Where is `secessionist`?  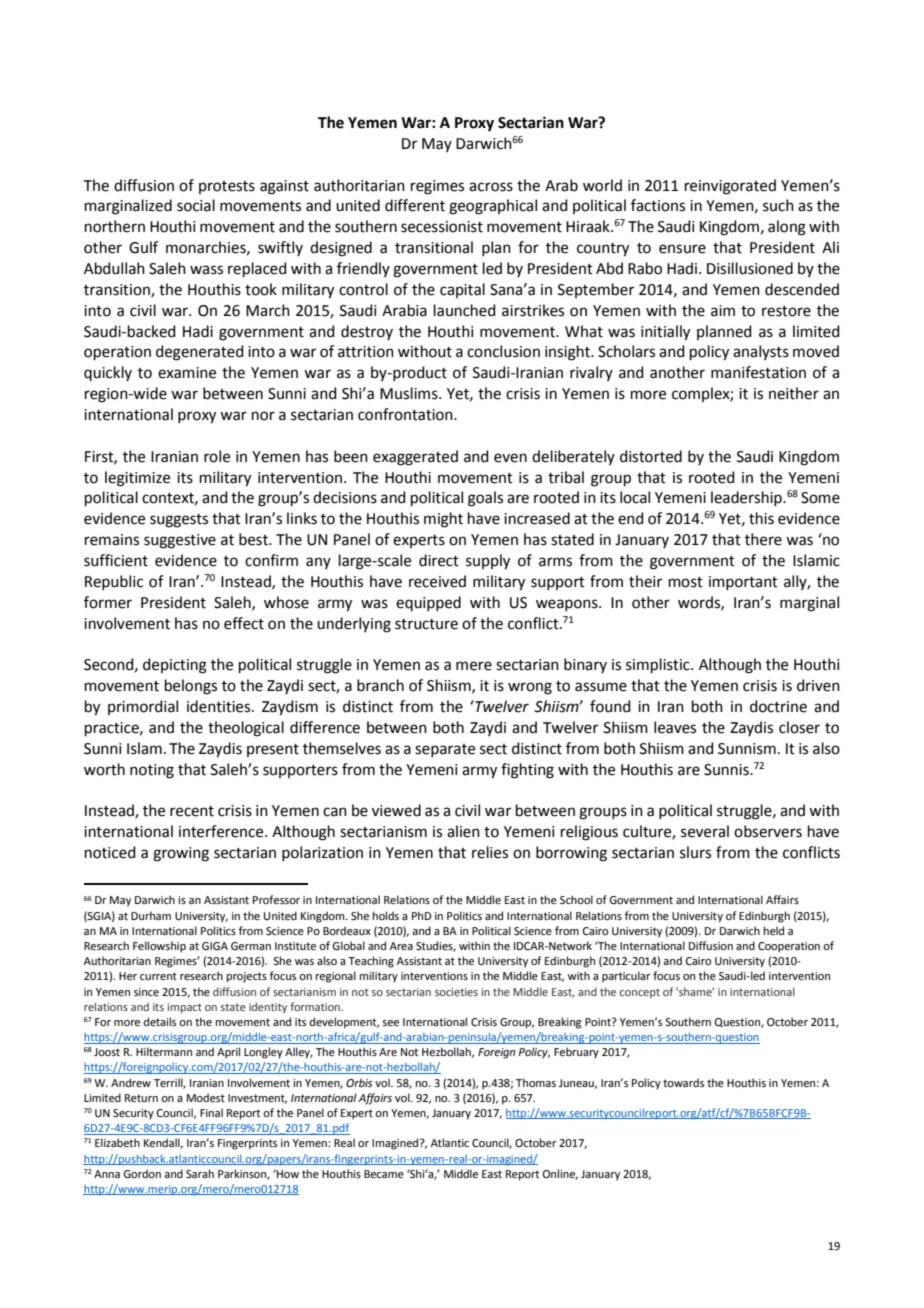
secessionist is located at coordinates (442, 227).
